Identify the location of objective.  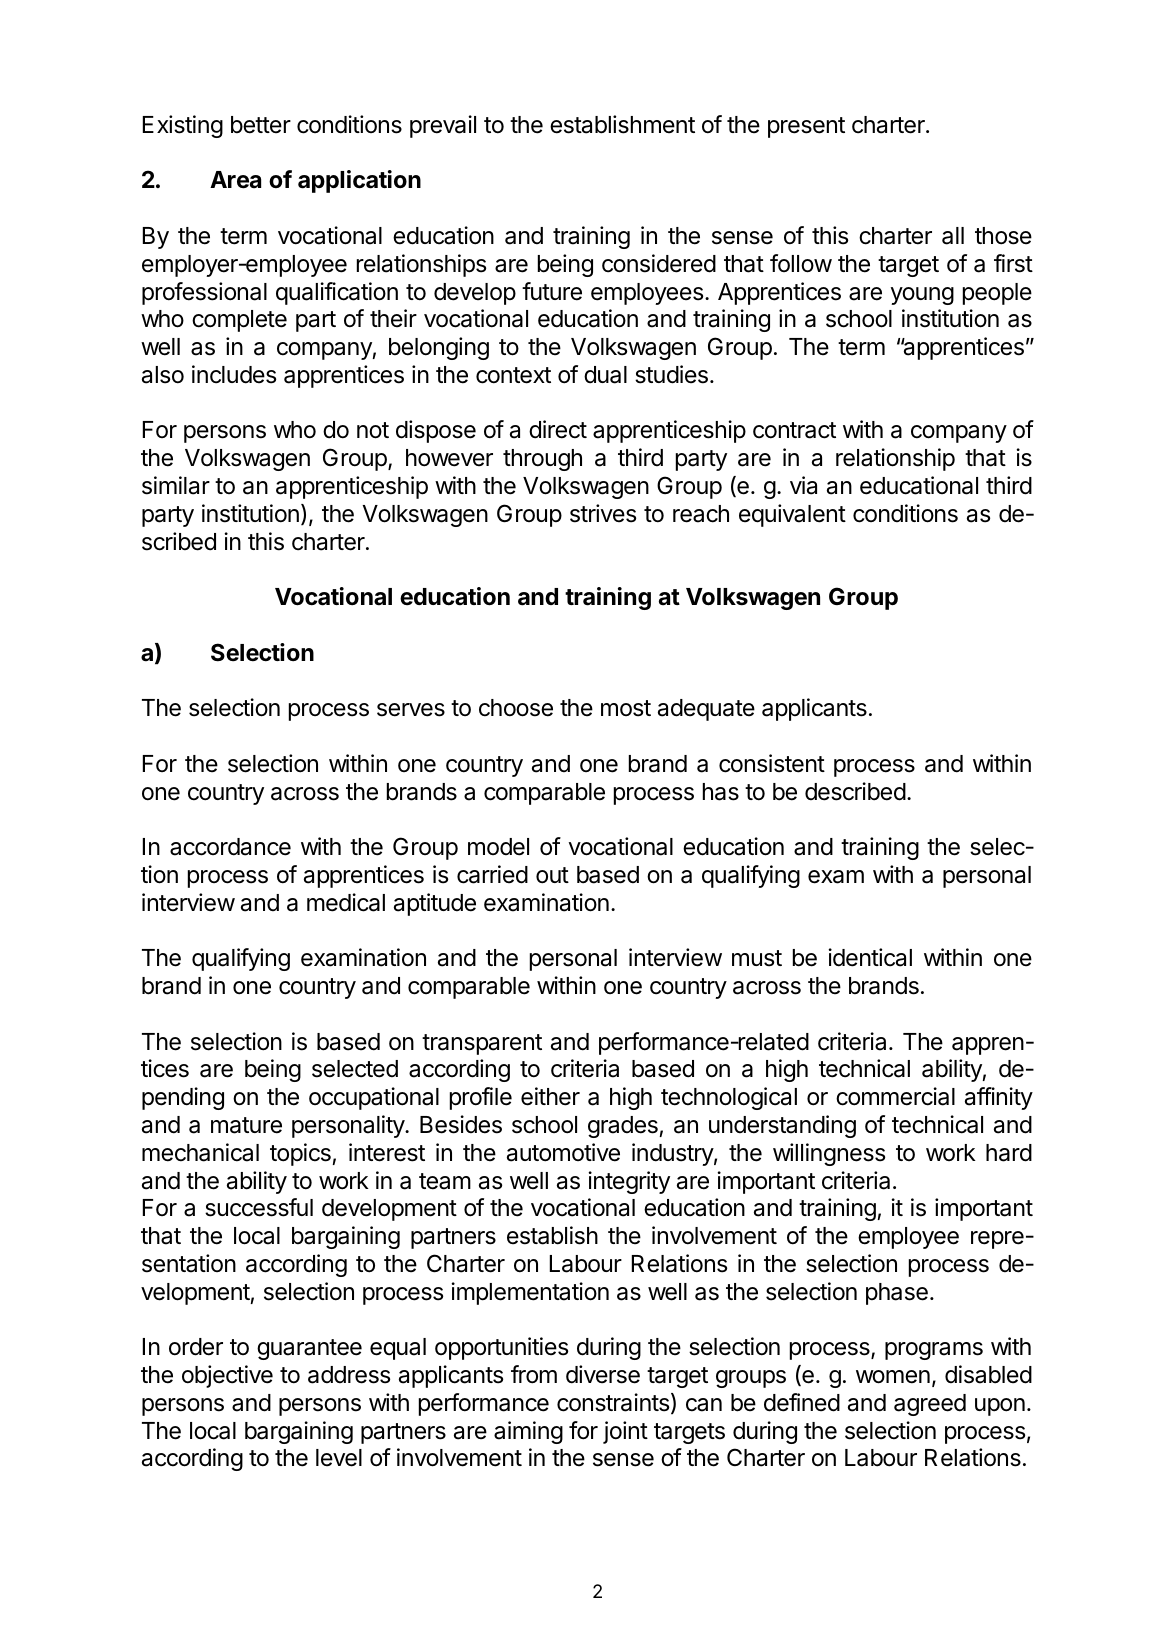
(227, 1376).
